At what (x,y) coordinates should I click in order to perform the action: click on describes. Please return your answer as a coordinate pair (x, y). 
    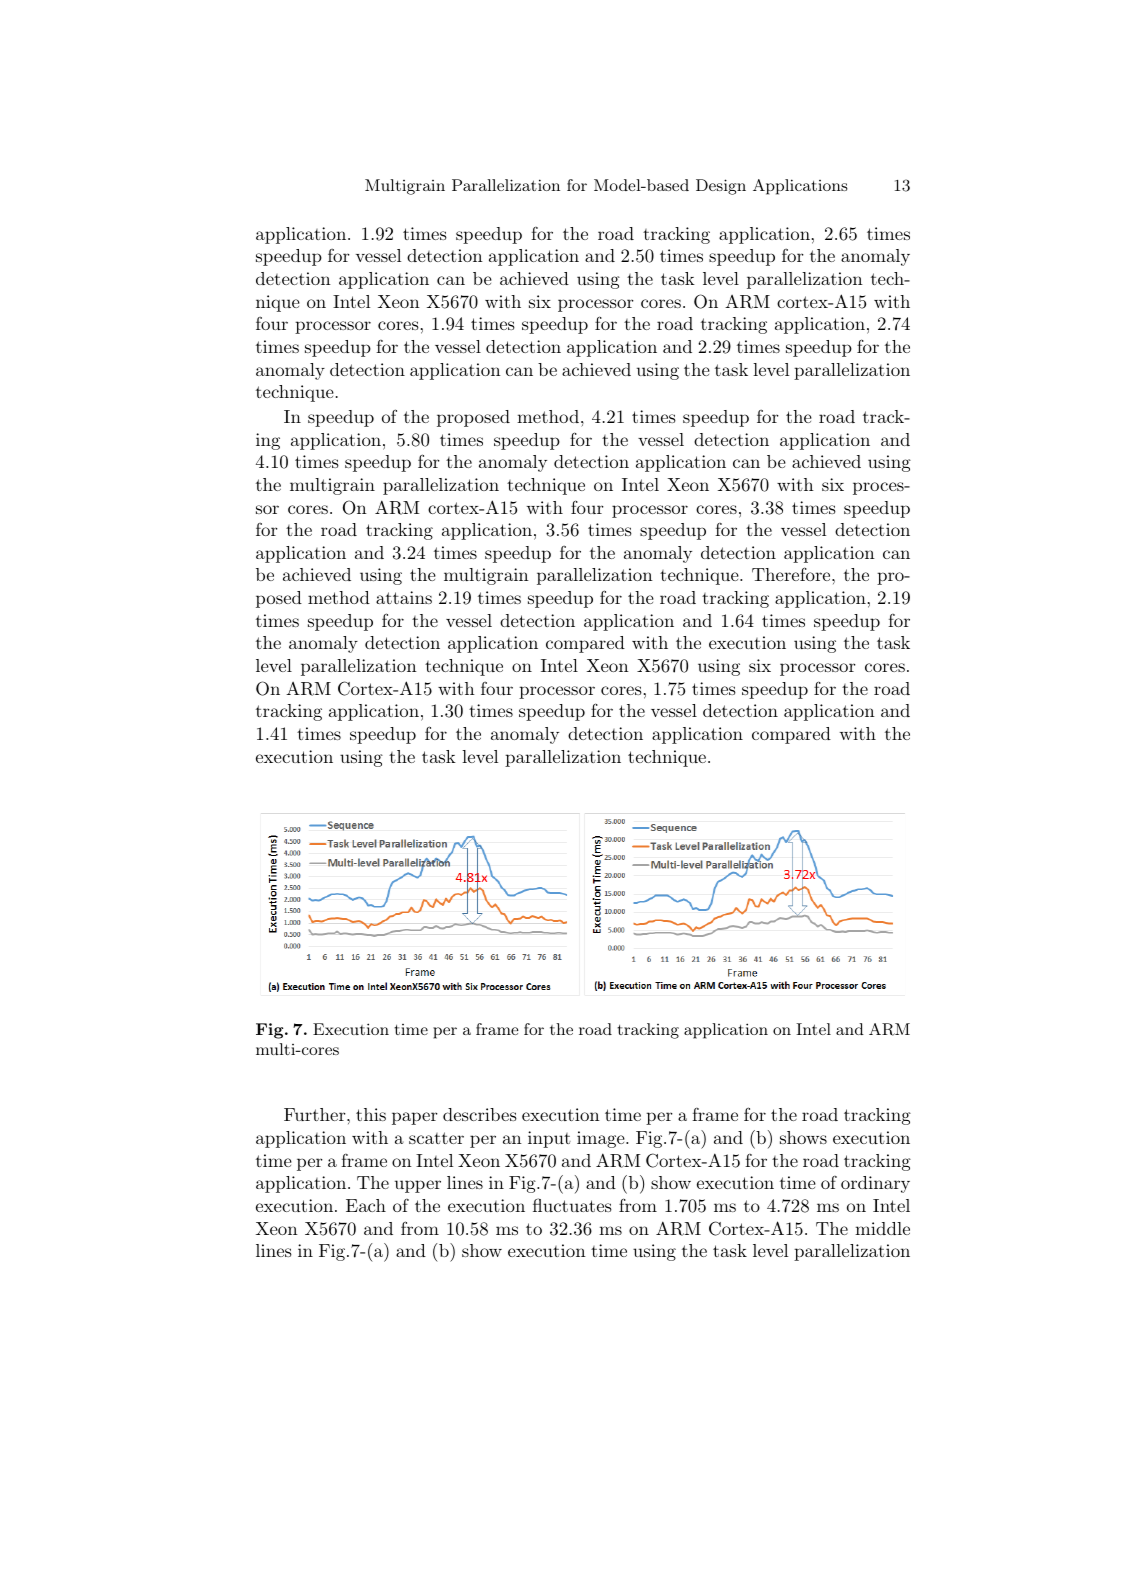
    Looking at the image, I should click on (480, 1114).
